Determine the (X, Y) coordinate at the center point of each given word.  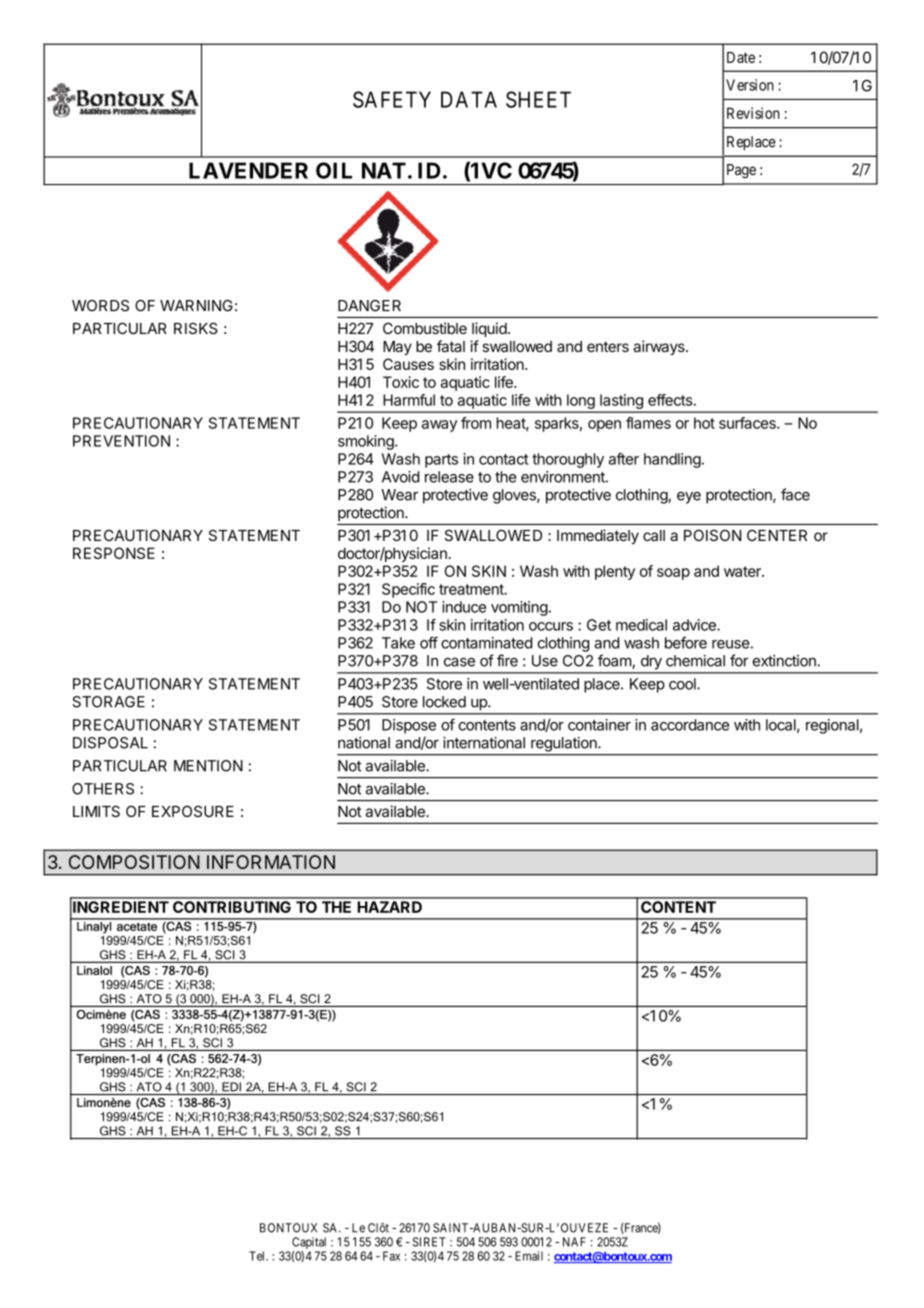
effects (671, 400)
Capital (309, 1243)
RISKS (196, 328)
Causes (408, 364)
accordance (690, 725)
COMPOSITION (134, 862)
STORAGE (108, 702)
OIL (334, 170)
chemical (695, 661)
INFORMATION (271, 862)
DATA (469, 99)
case (459, 662)
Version (750, 85)
